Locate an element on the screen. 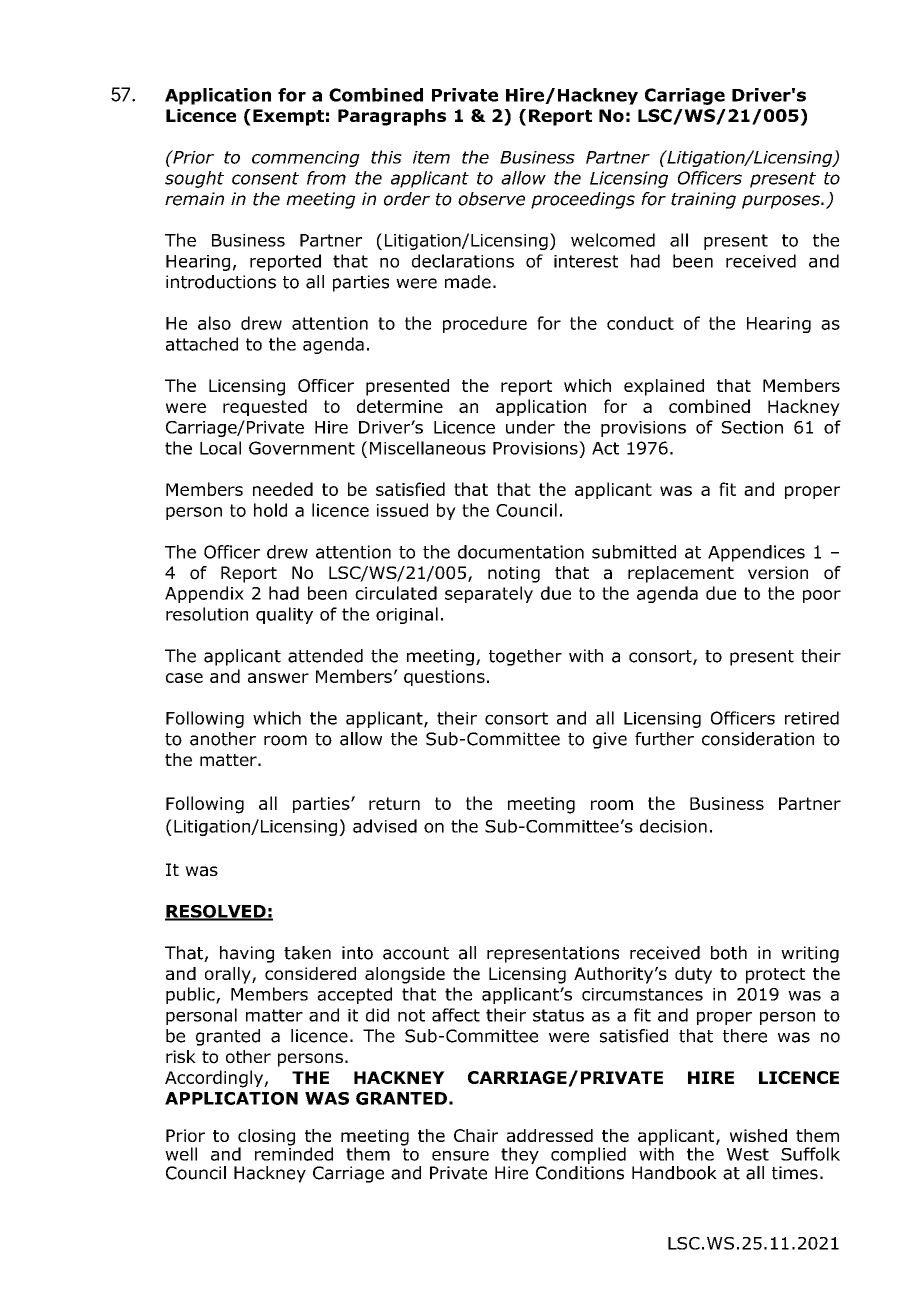 This screenshot has width=924, height=1308. training is located at coordinates (703, 200).
